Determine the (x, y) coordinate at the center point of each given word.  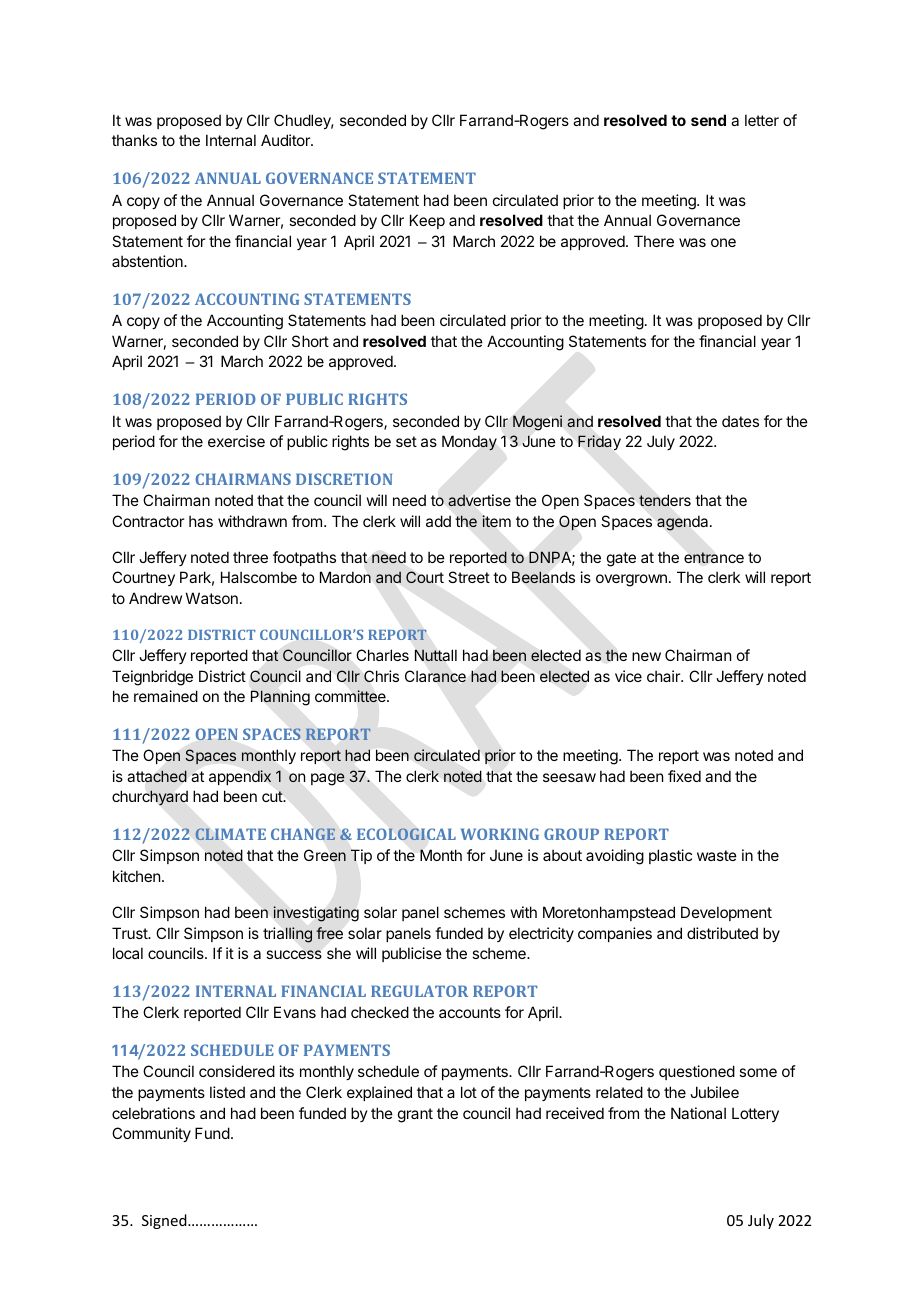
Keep (427, 221)
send (708, 120)
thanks (134, 140)
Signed (165, 1221)
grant (415, 1115)
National (698, 1113)
